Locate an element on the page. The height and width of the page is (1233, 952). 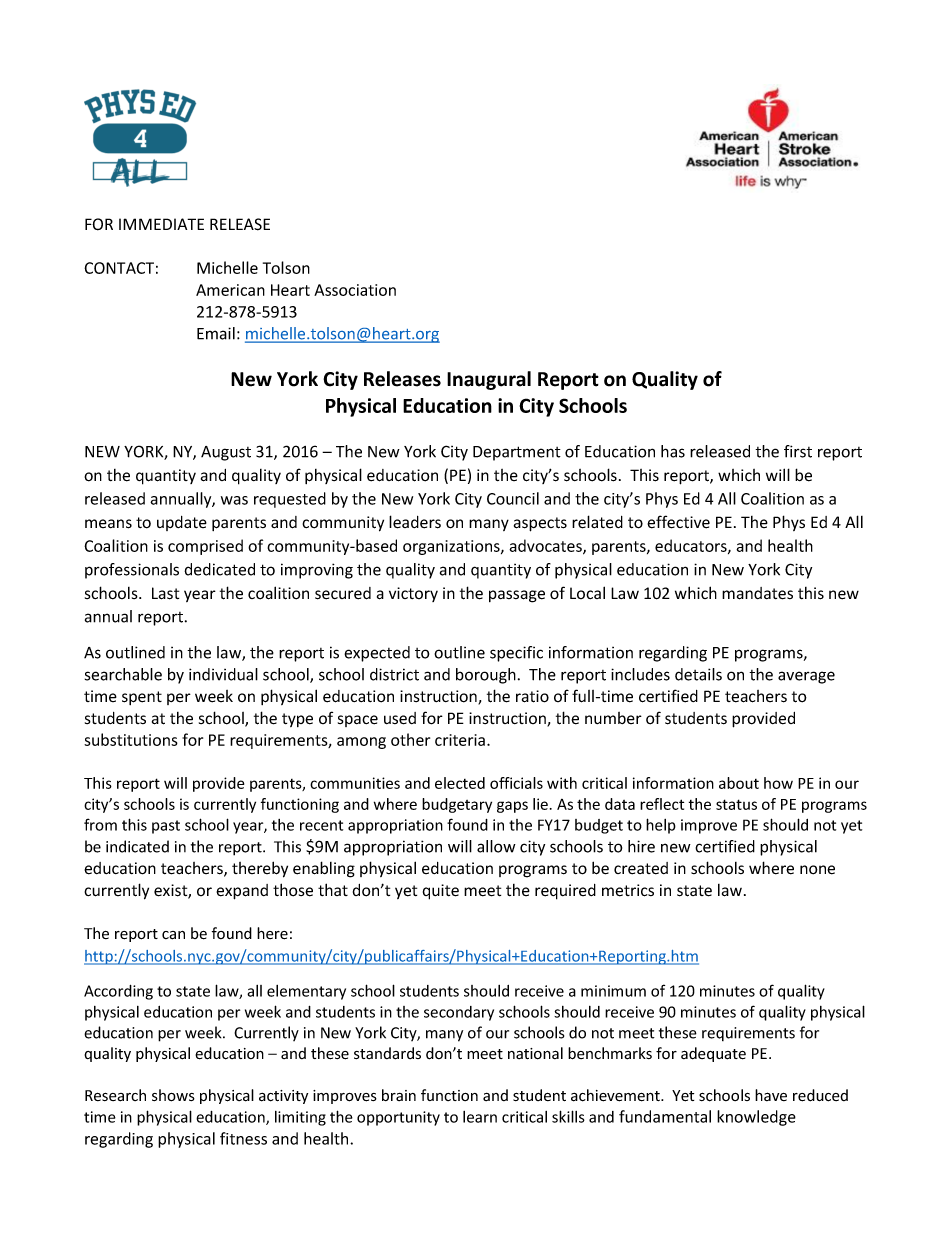
update is located at coordinates (182, 523).
